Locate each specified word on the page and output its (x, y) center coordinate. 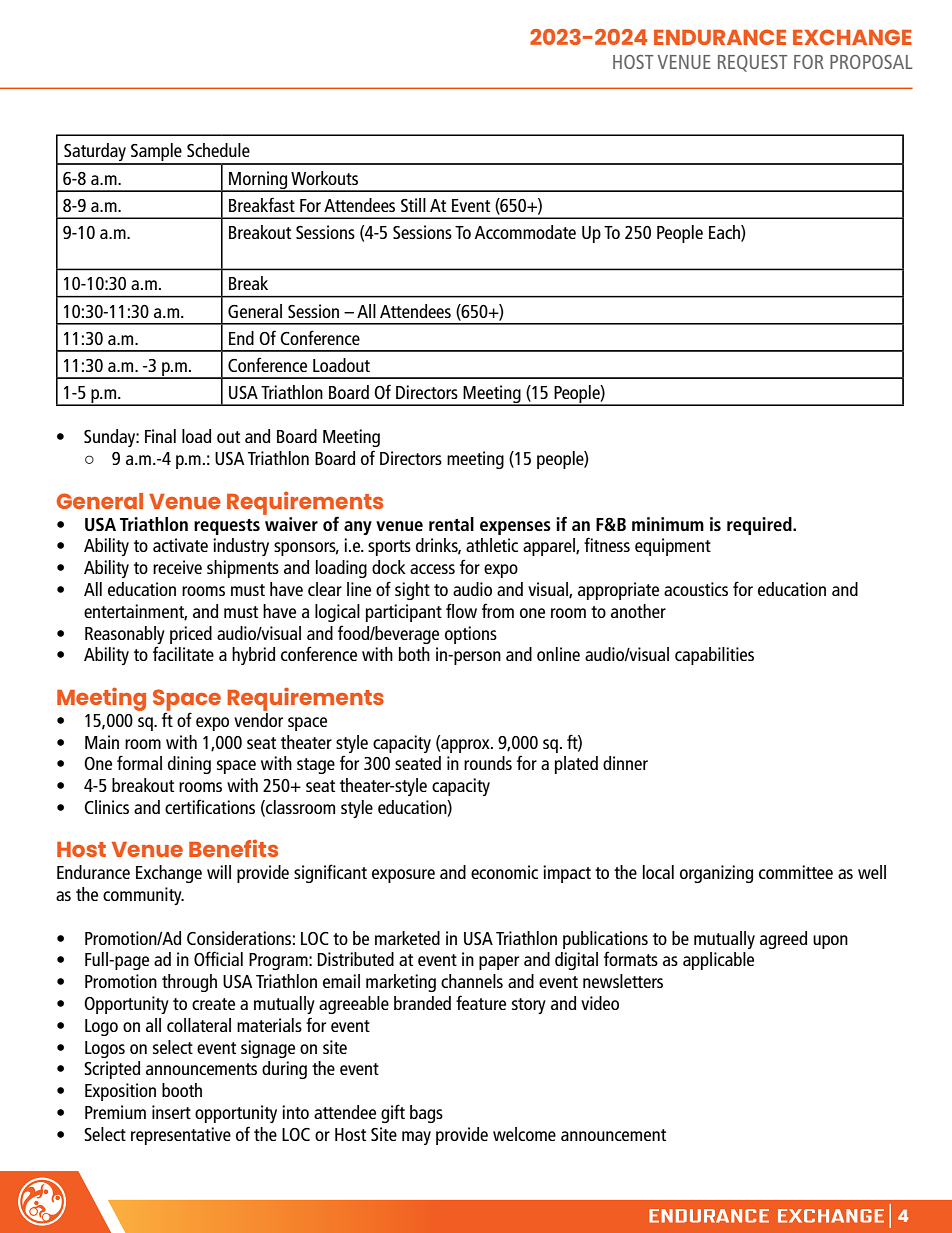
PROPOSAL (871, 62)
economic (504, 872)
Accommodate (525, 232)
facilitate (183, 653)
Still (413, 205)
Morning (258, 181)
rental (451, 524)
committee (796, 872)
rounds (488, 763)
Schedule (218, 150)
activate (180, 545)
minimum (668, 524)
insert (171, 1112)
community (143, 896)
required (760, 526)
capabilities (714, 656)
